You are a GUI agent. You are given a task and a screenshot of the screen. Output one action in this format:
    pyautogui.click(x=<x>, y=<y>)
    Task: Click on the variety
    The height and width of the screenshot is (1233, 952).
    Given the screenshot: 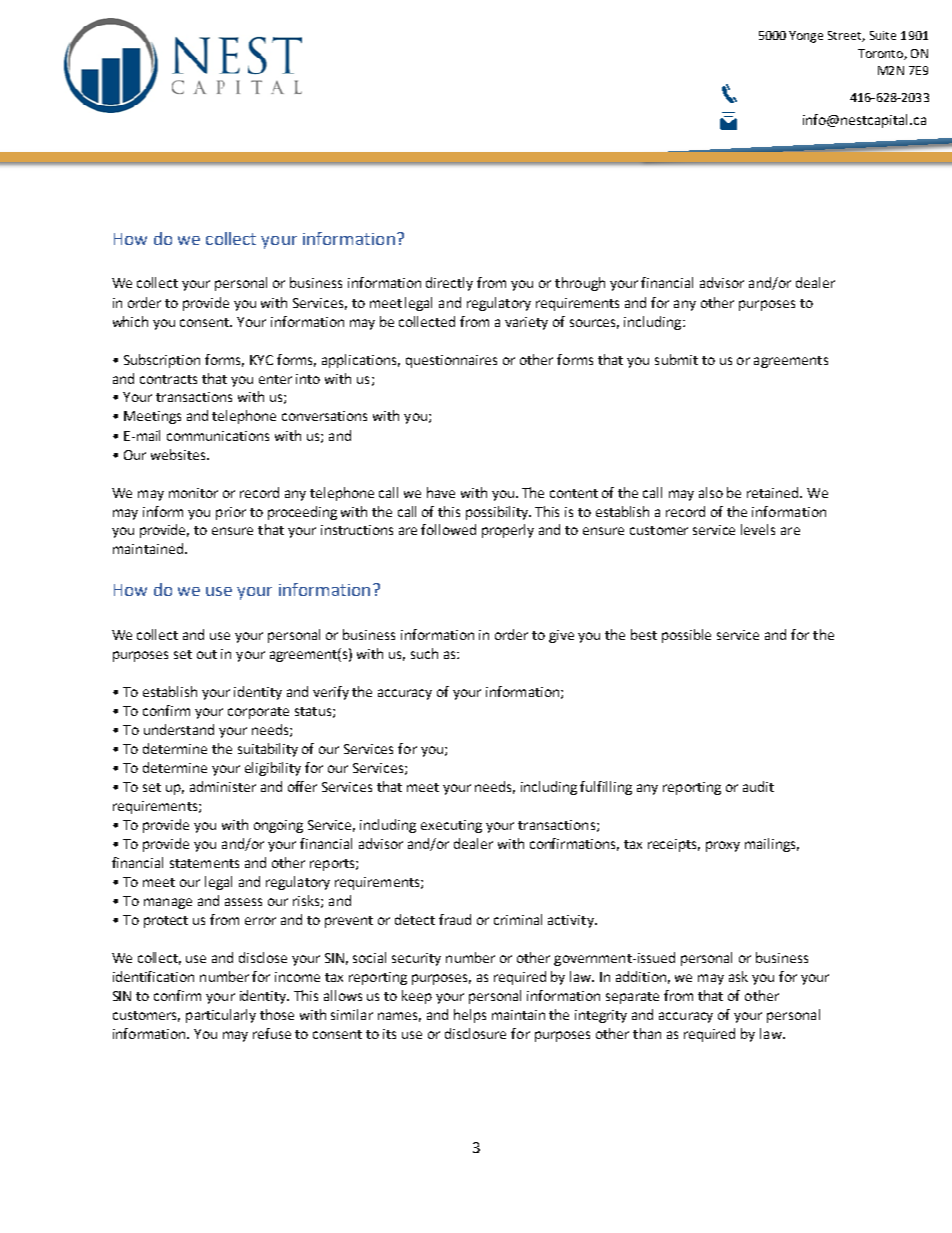 What is the action you would take?
    pyautogui.click(x=526, y=323)
